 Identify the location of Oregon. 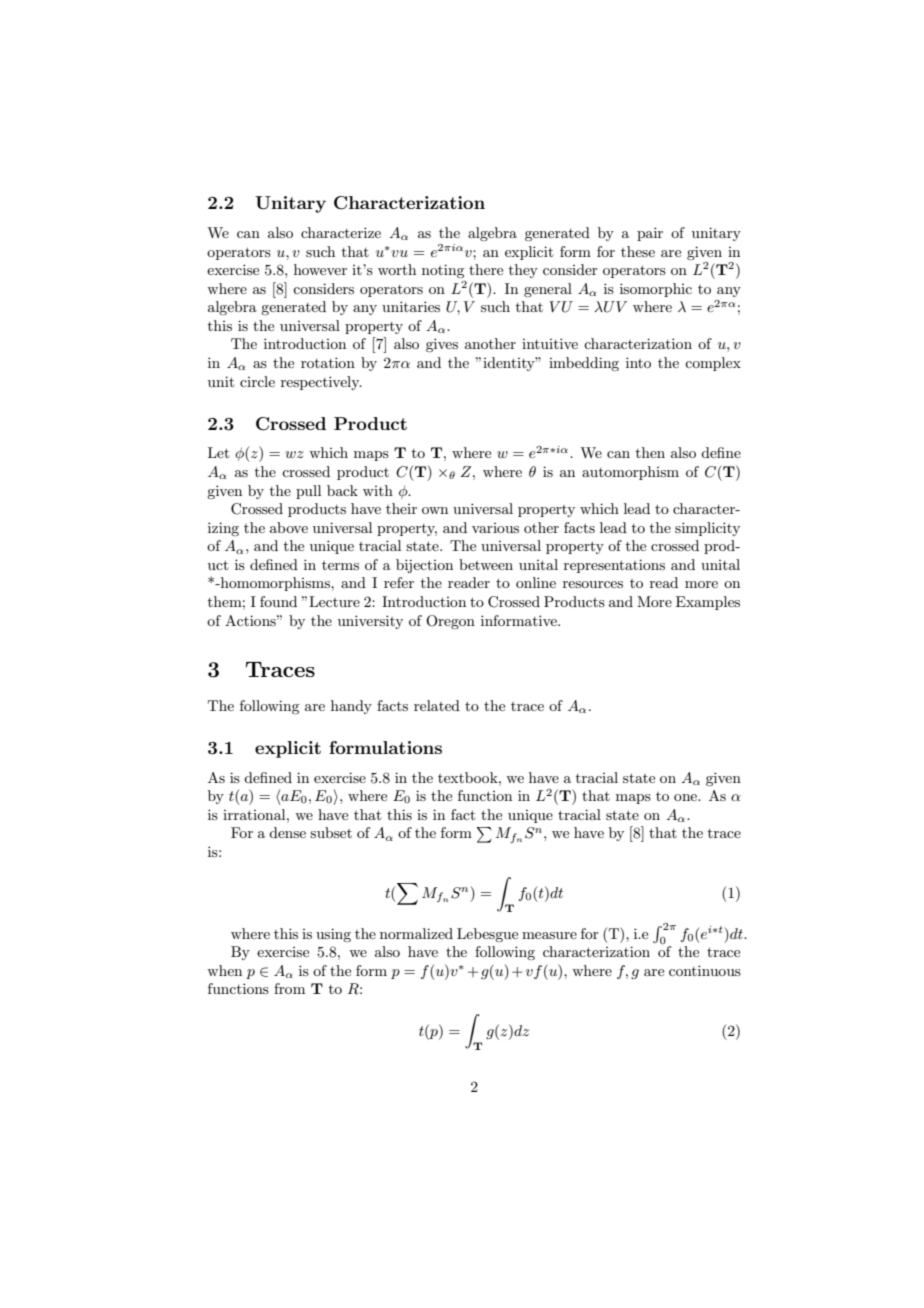
(450, 622).
